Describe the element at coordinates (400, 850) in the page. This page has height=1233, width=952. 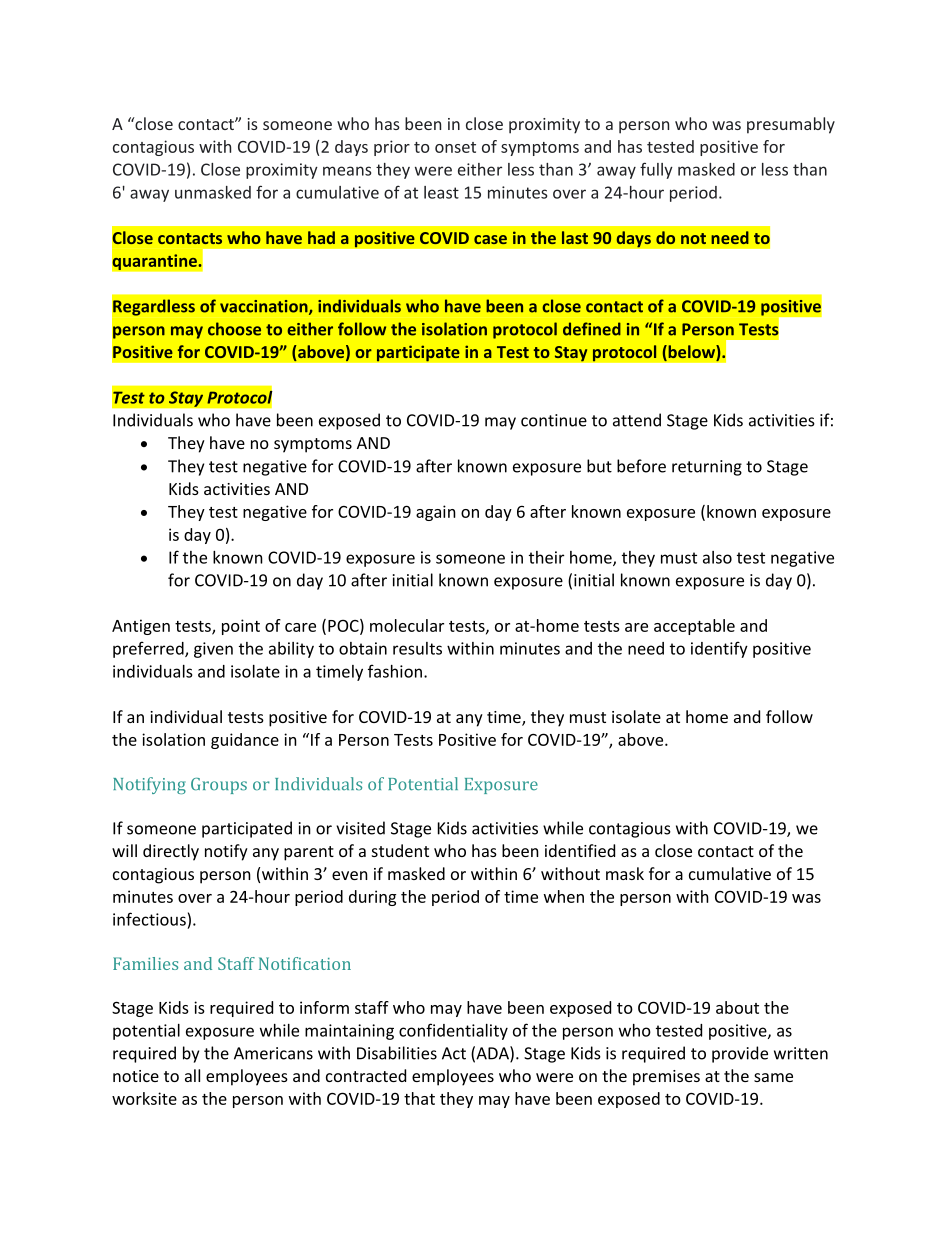
I see `student` at that location.
